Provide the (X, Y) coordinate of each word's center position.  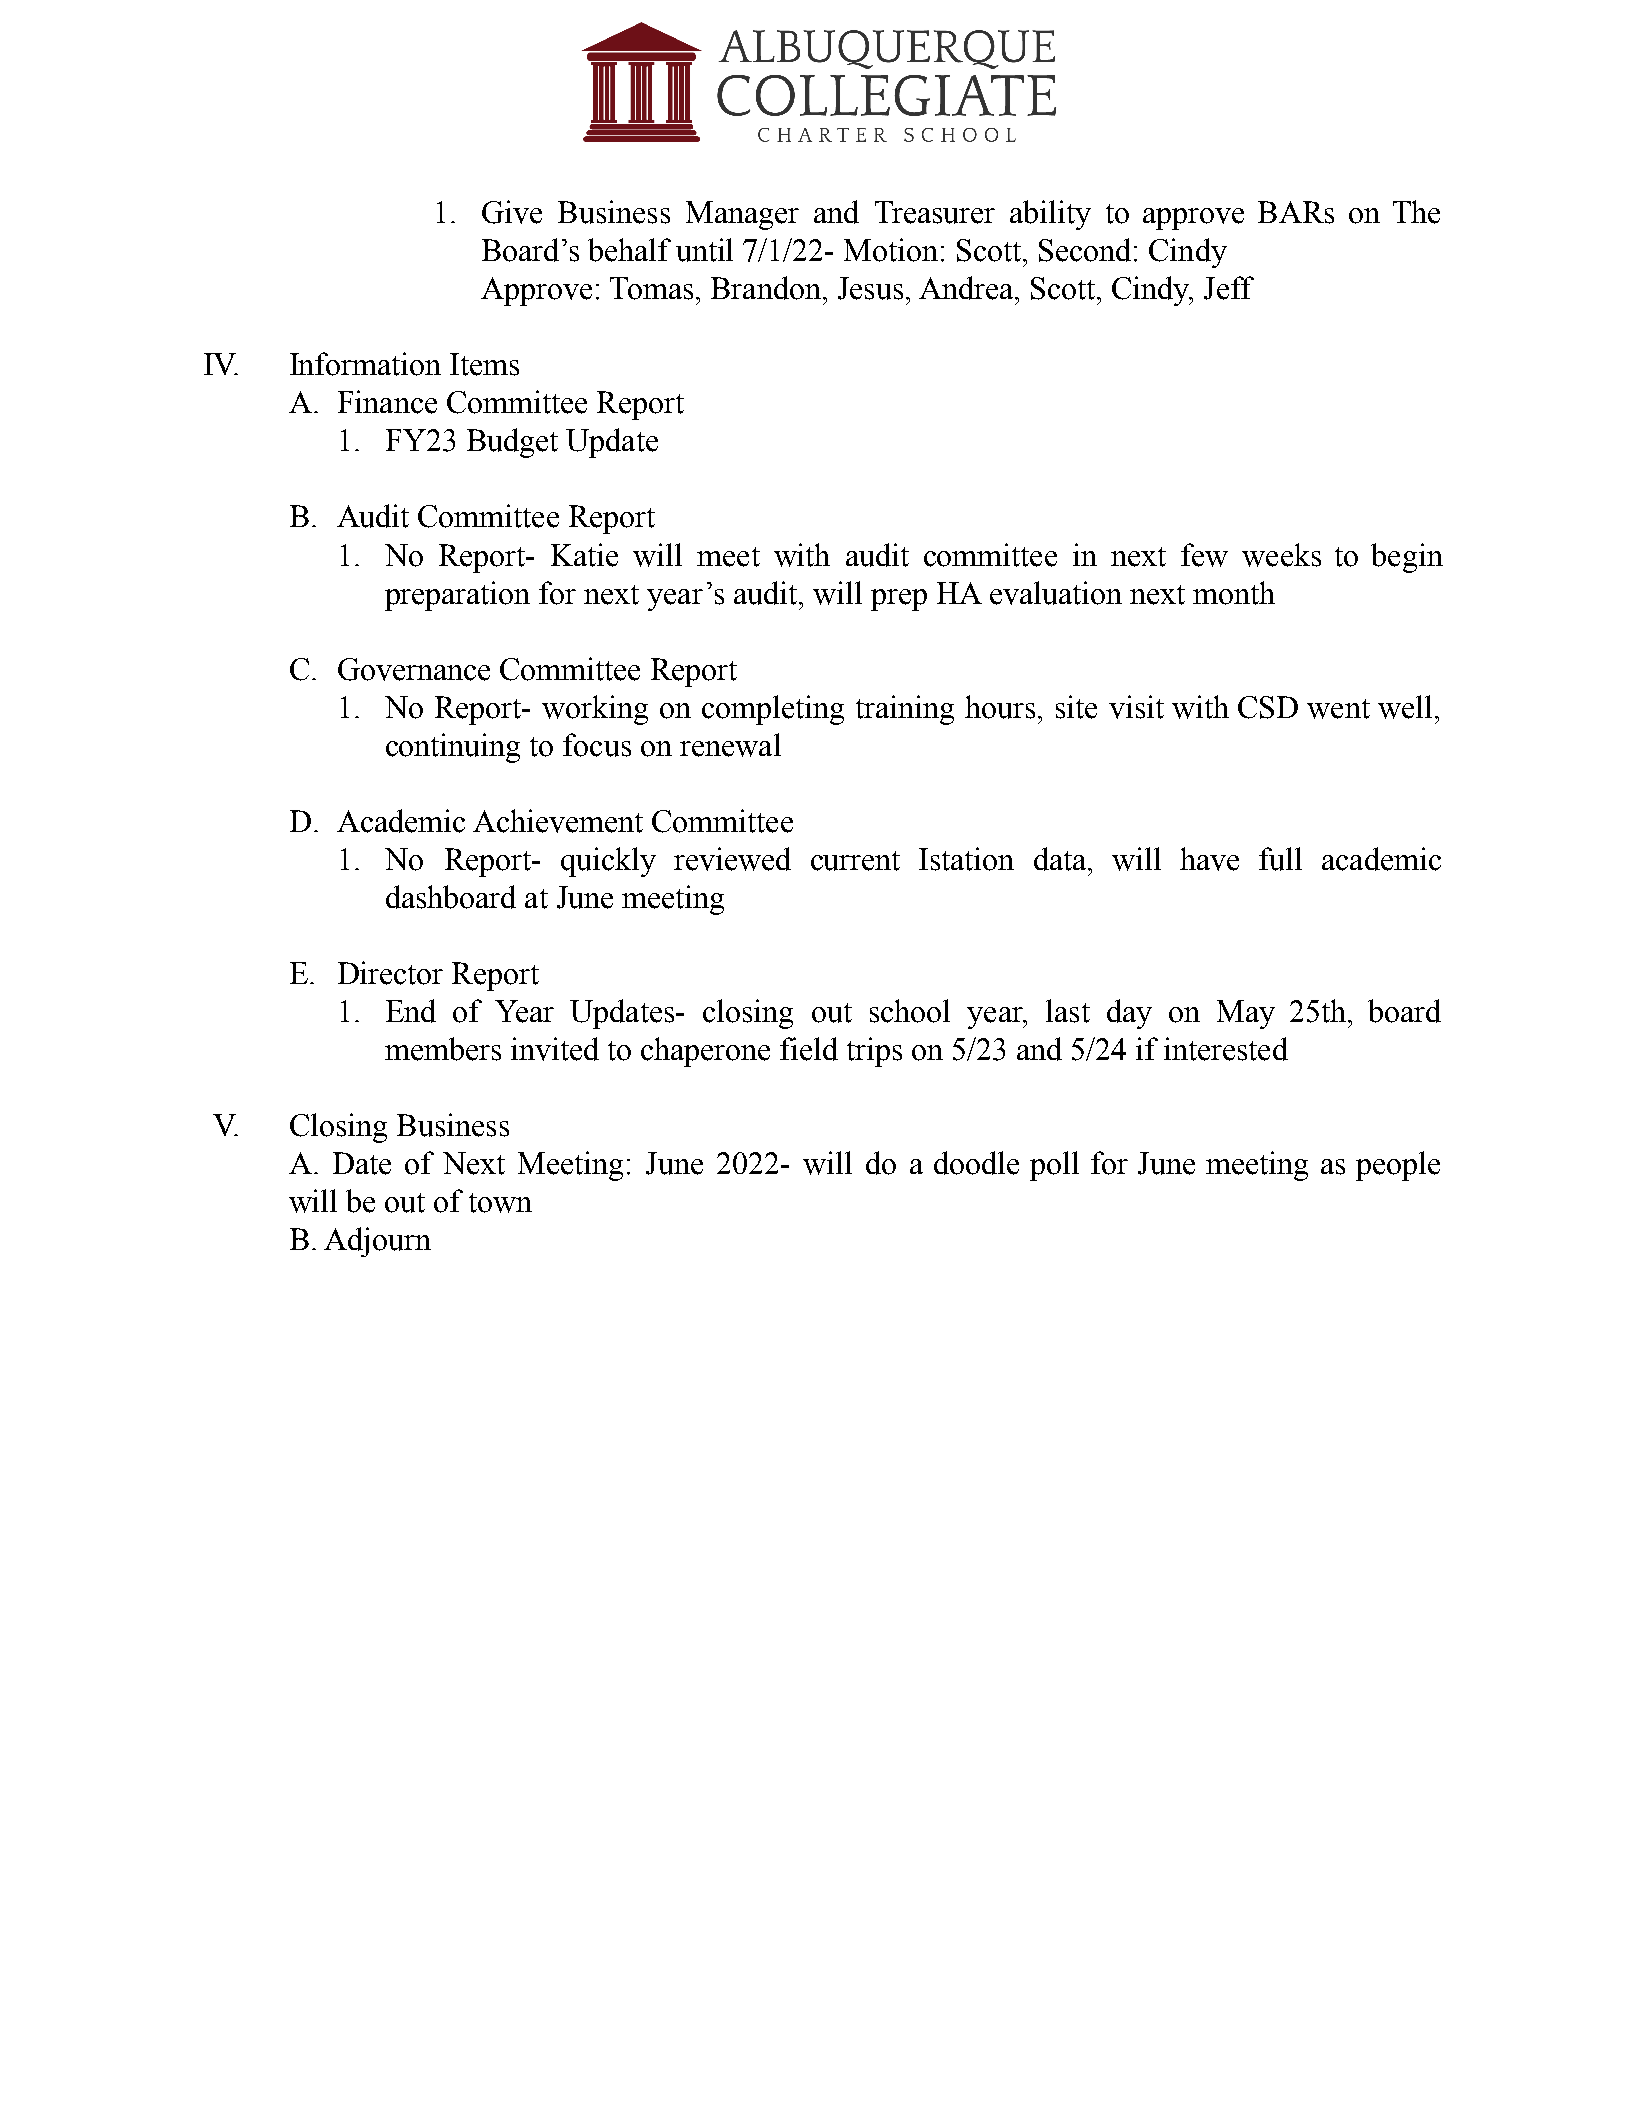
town (500, 1203)
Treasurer (935, 212)
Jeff (1229, 288)
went (1338, 709)
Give (512, 212)
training (905, 710)
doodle (976, 1163)
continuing (453, 748)
